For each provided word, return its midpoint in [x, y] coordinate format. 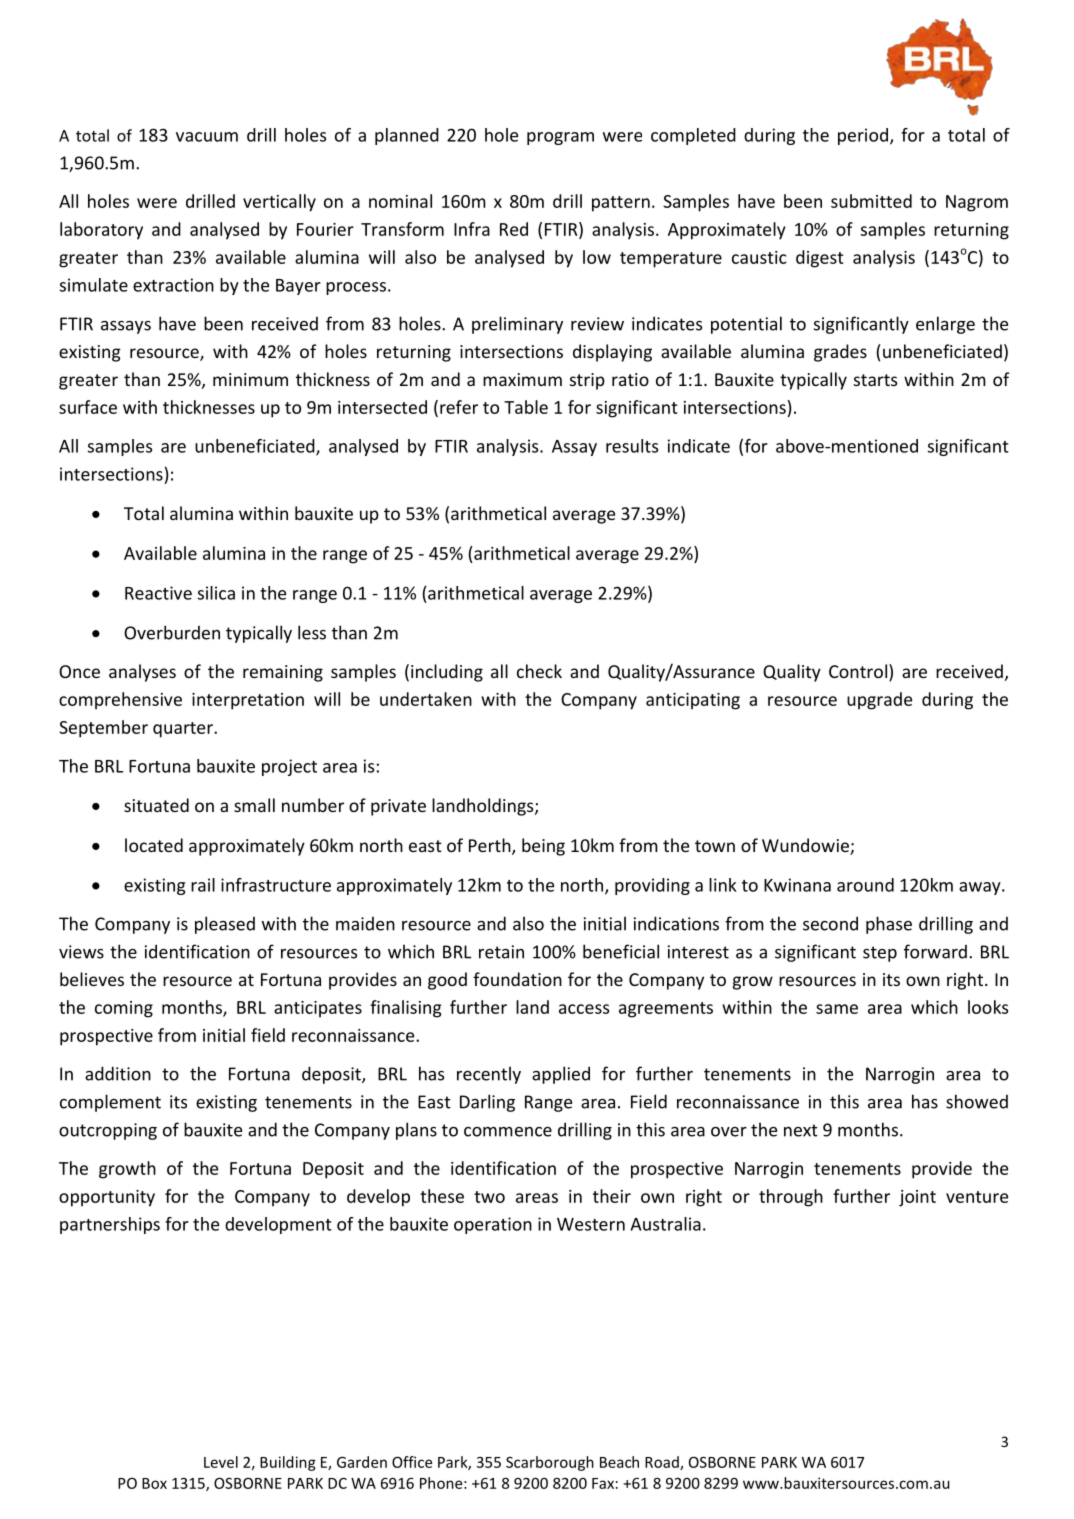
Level [221, 1462]
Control [858, 671]
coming [124, 1009]
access [584, 1009]
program [560, 138]
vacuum [207, 137]
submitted [871, 201]
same [837, 1009]
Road [663, 1463]
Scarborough [550, 1463]
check [539, 671]
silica [216, 593]
